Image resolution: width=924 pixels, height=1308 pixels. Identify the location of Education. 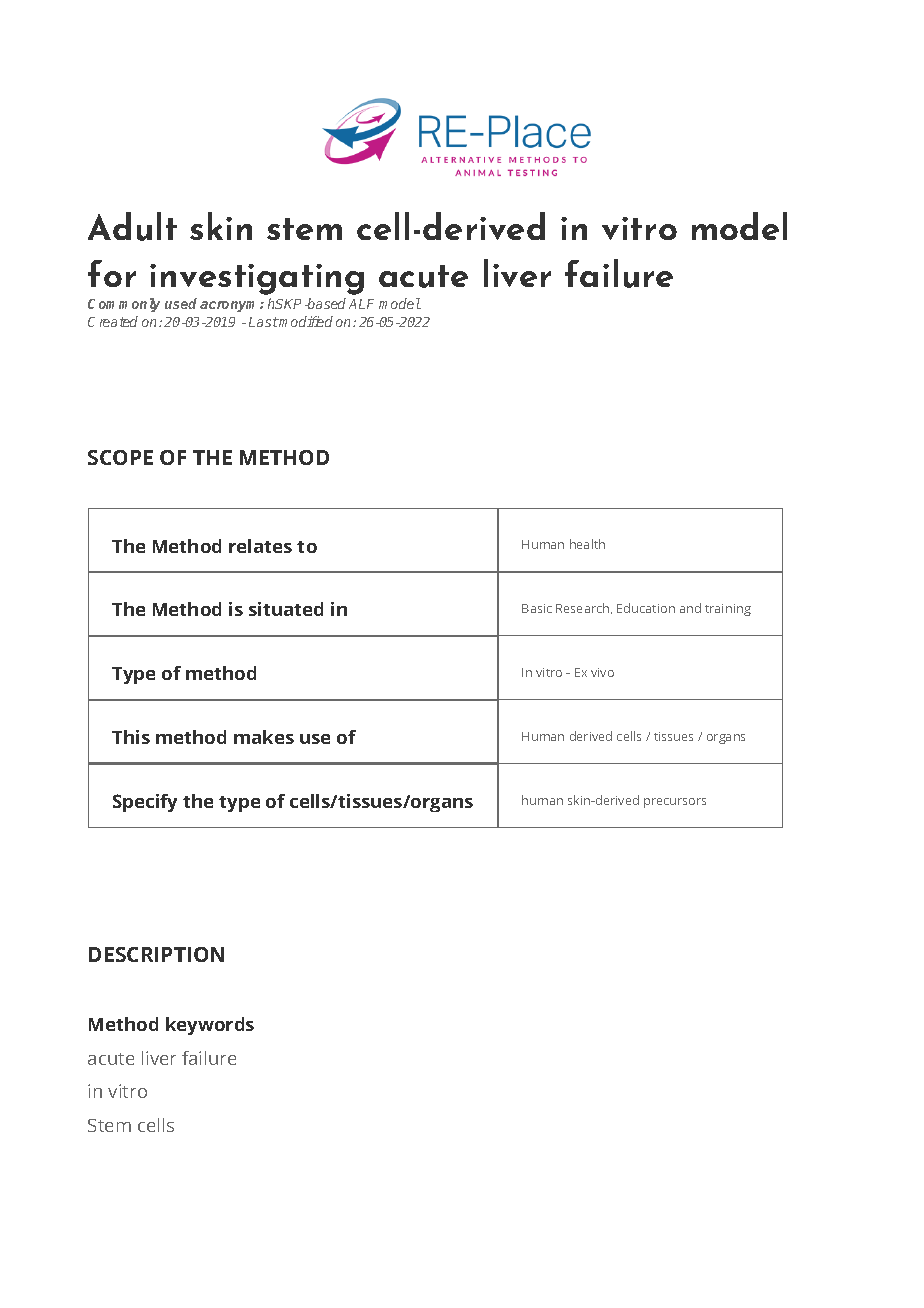
(646, 608).
